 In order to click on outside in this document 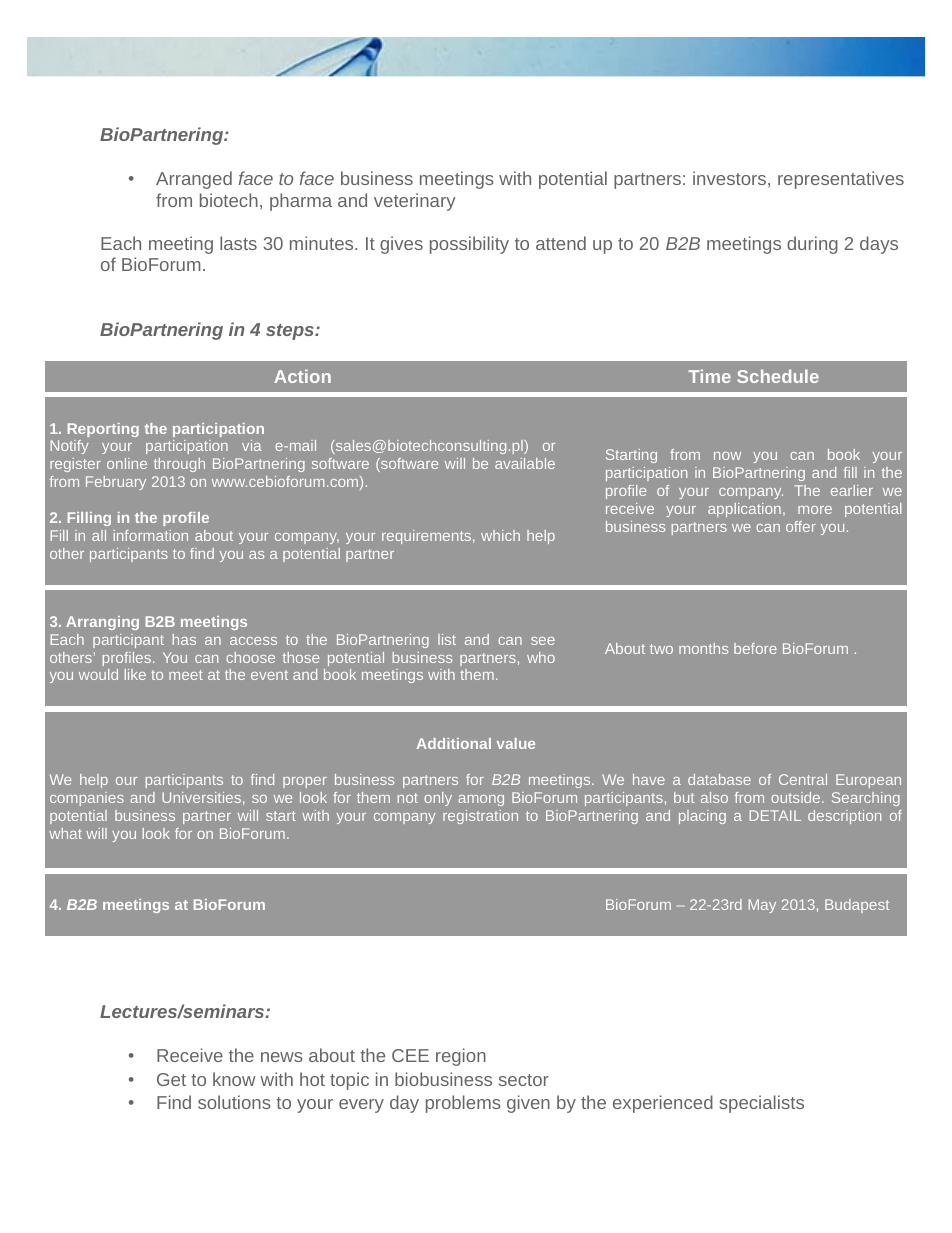, I will do `click(797, 797)`.
